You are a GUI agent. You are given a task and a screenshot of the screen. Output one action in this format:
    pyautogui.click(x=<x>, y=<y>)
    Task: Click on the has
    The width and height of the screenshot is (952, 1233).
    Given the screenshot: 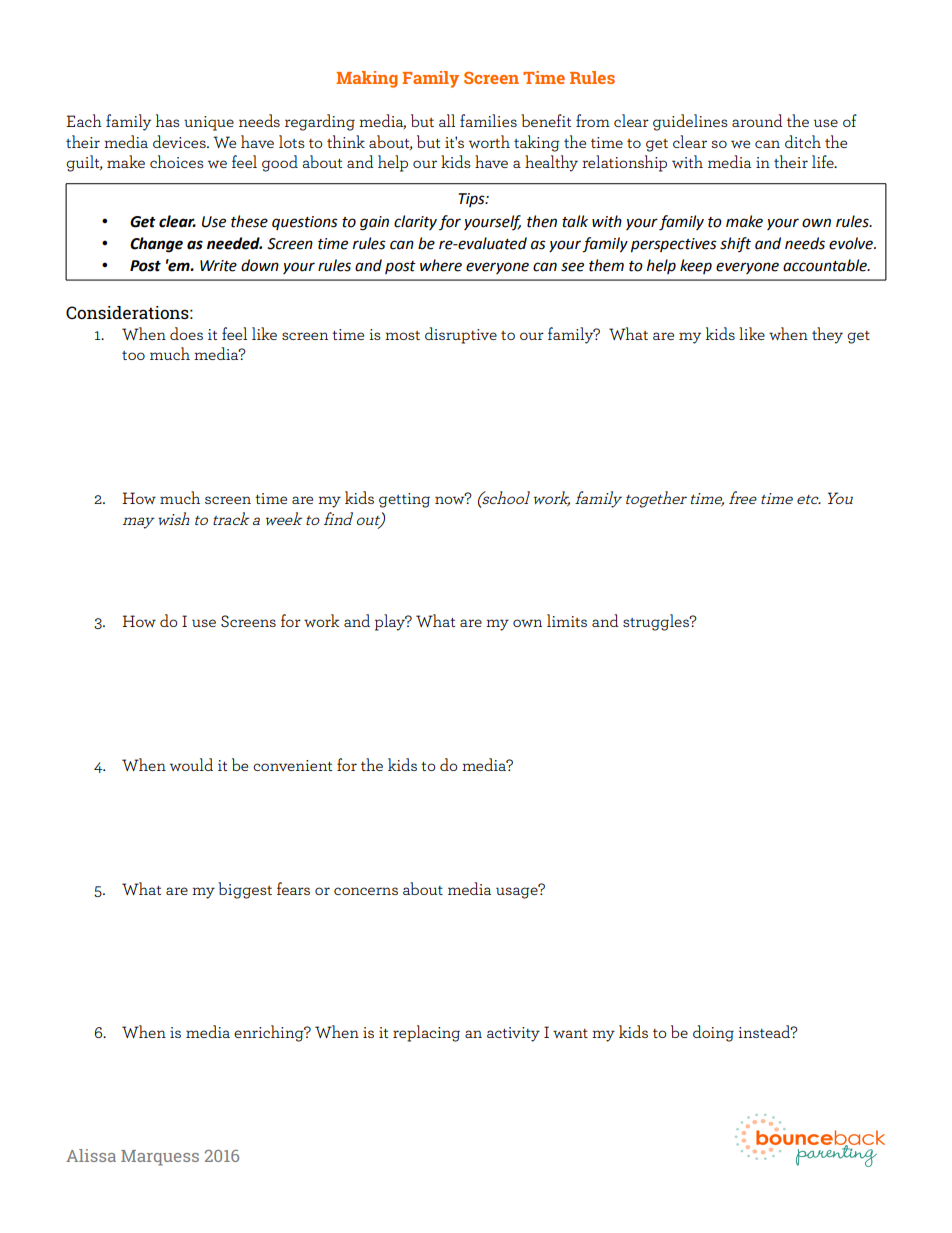 What is the action you would take?
    pyautogui.click(x=168, y=120)
